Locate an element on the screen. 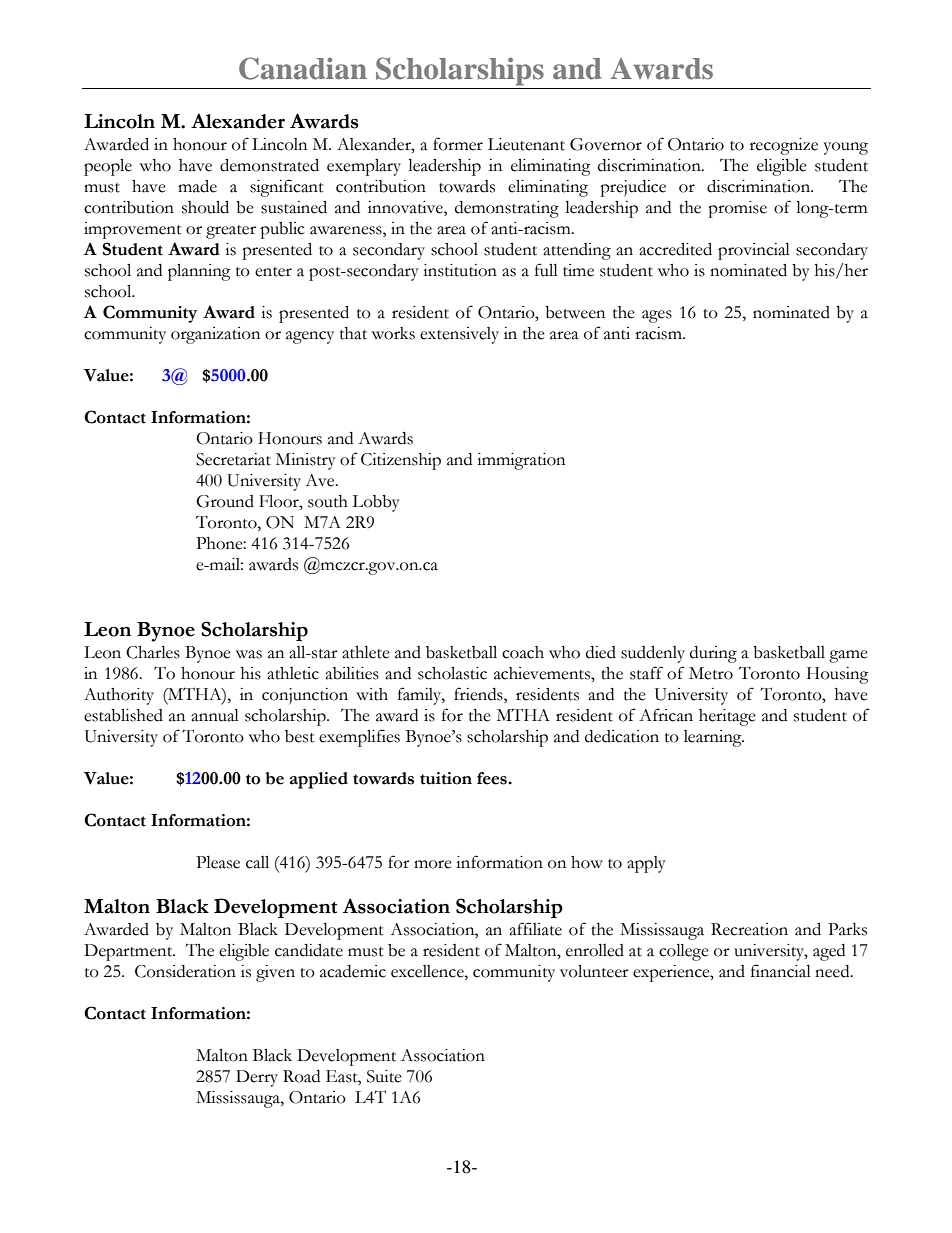 The height and width of the screenshot is (1233, 952). during is located at coordinates (713, 654).
